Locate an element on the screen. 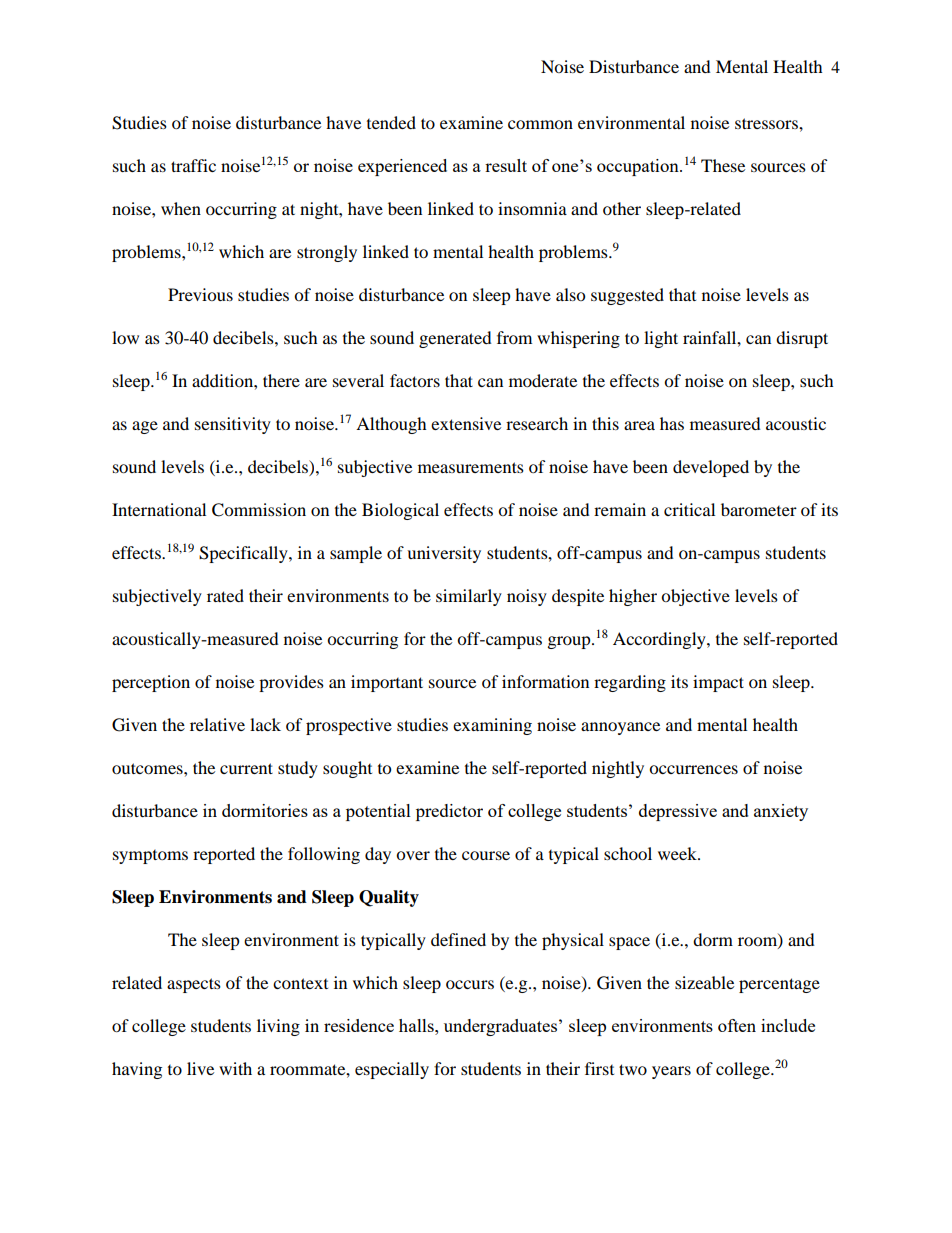 The height and width of the screenshot is (1233, 952). similarly is located at coordinates (469, 597).
